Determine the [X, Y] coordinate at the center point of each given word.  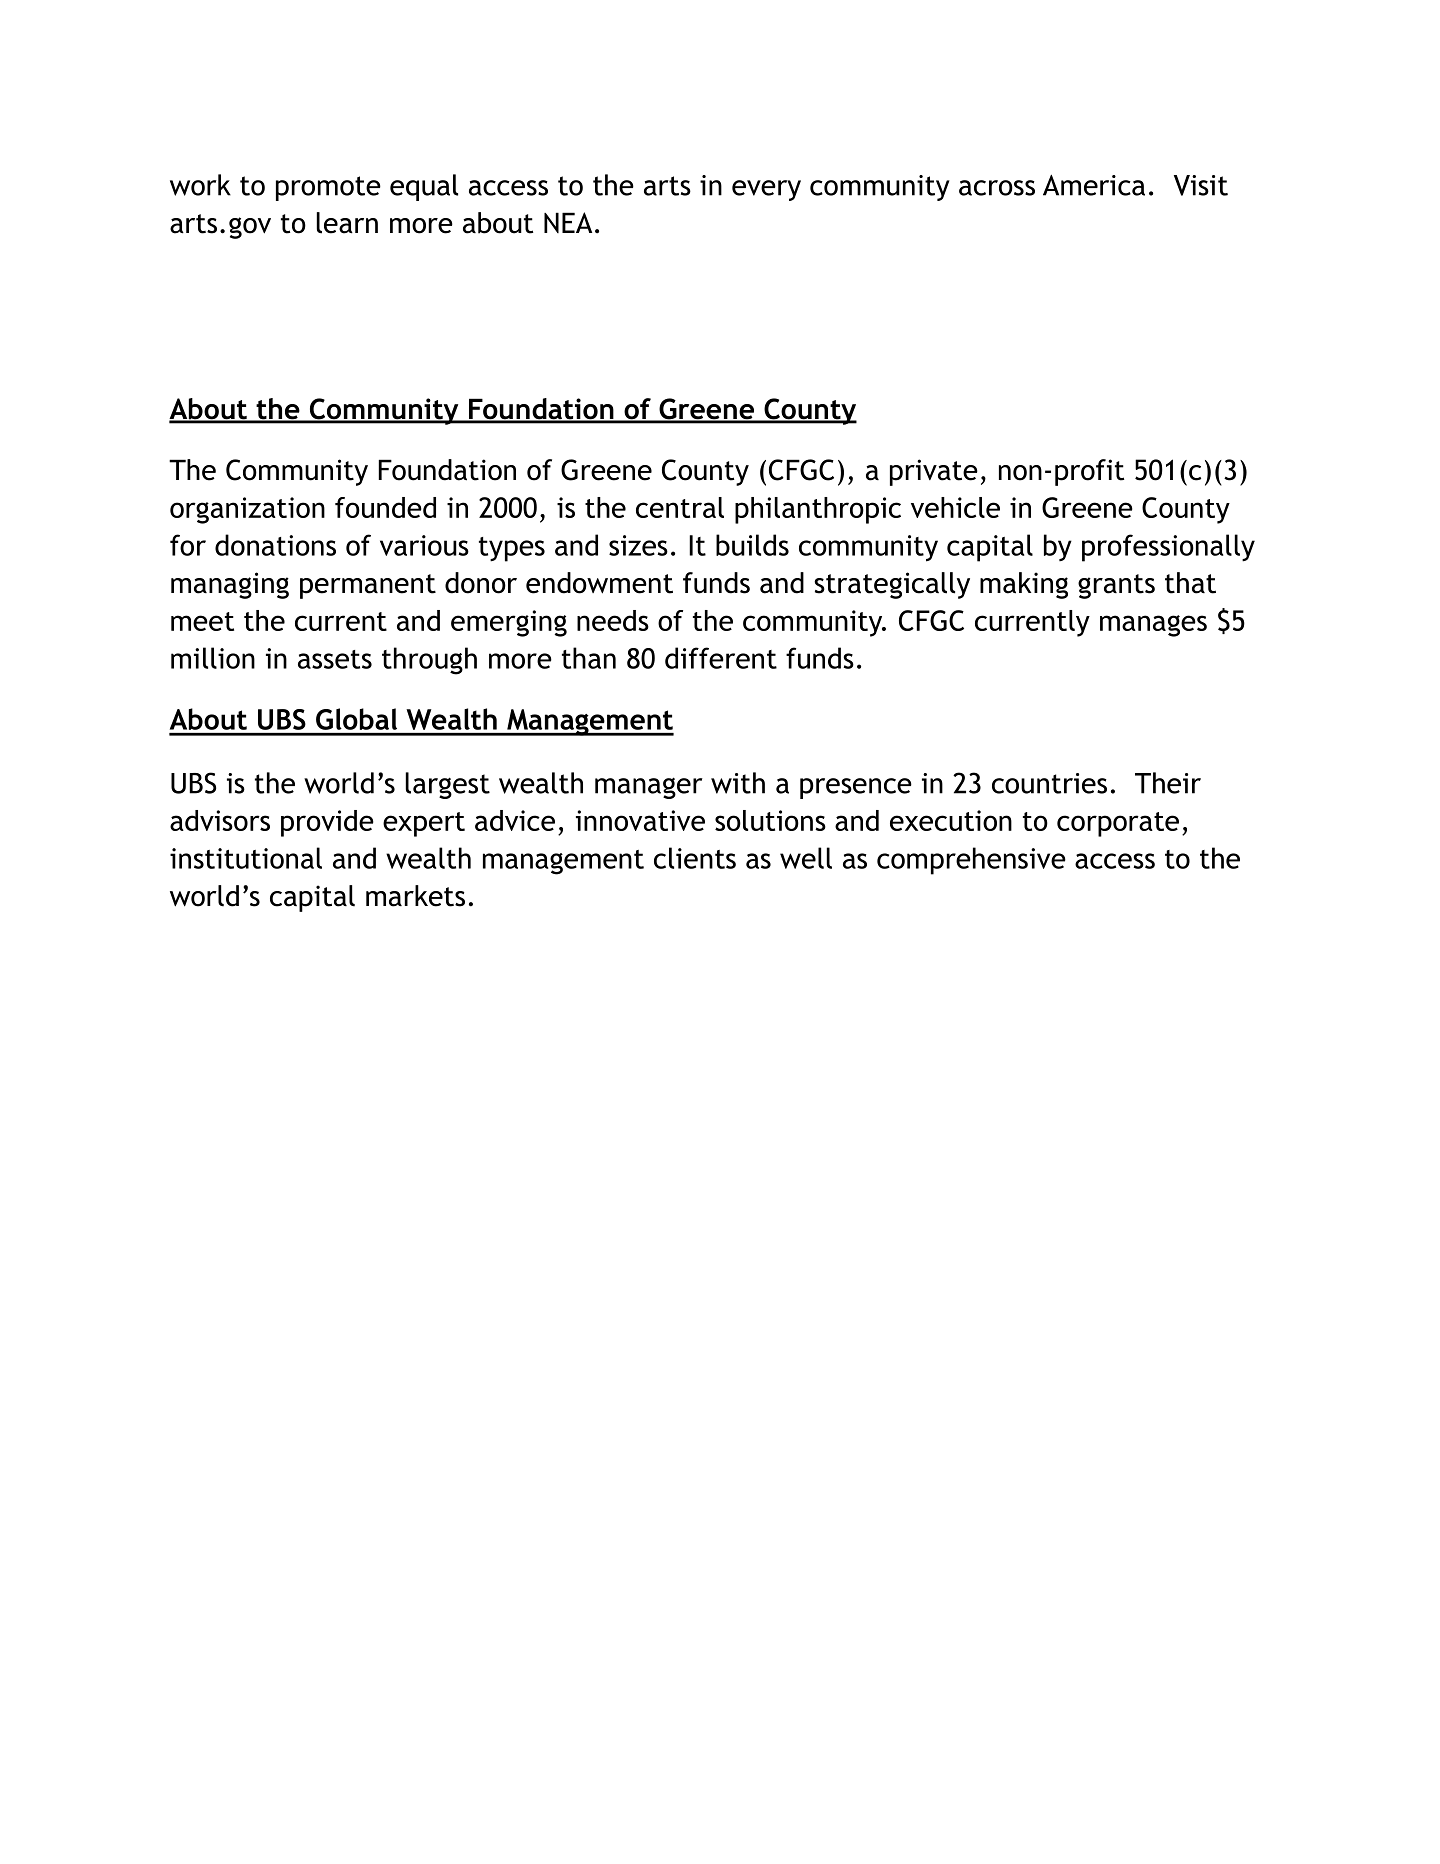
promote [328, 188]
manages [1153, 626]
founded [385, 507]
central [680, 507]
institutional [246, 858]
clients [695, 858]
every [766, 190]
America [1094, 185]
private [934, 472]
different [721, 658]
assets [335, 659]
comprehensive [971, 861]
